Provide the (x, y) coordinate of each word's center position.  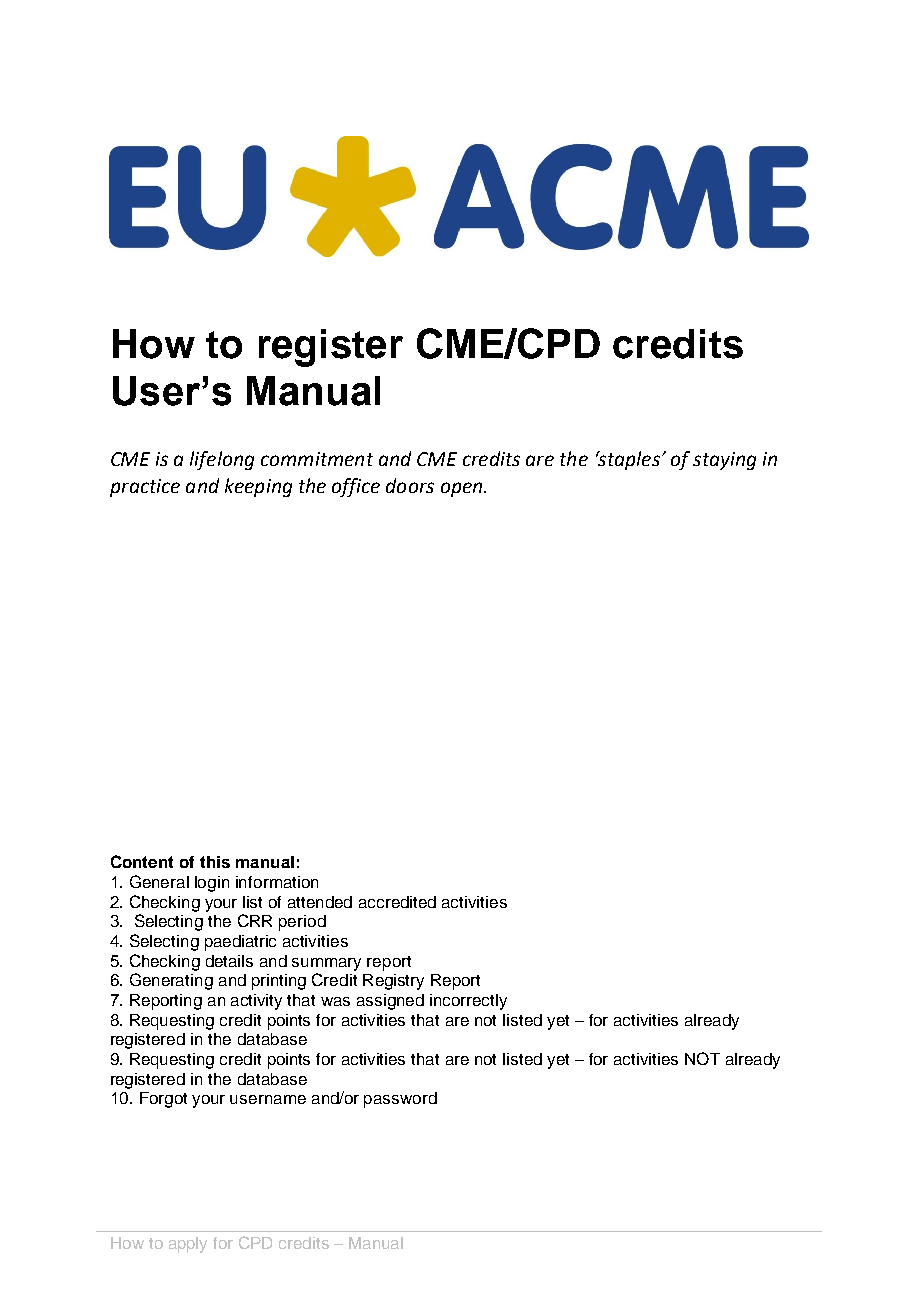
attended (320, 902)
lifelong (222, 460)
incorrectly (468, 1002)
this (215, 862)
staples (628, 460)
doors (410, 485)
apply (188, 1245)
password (400, 1100)
